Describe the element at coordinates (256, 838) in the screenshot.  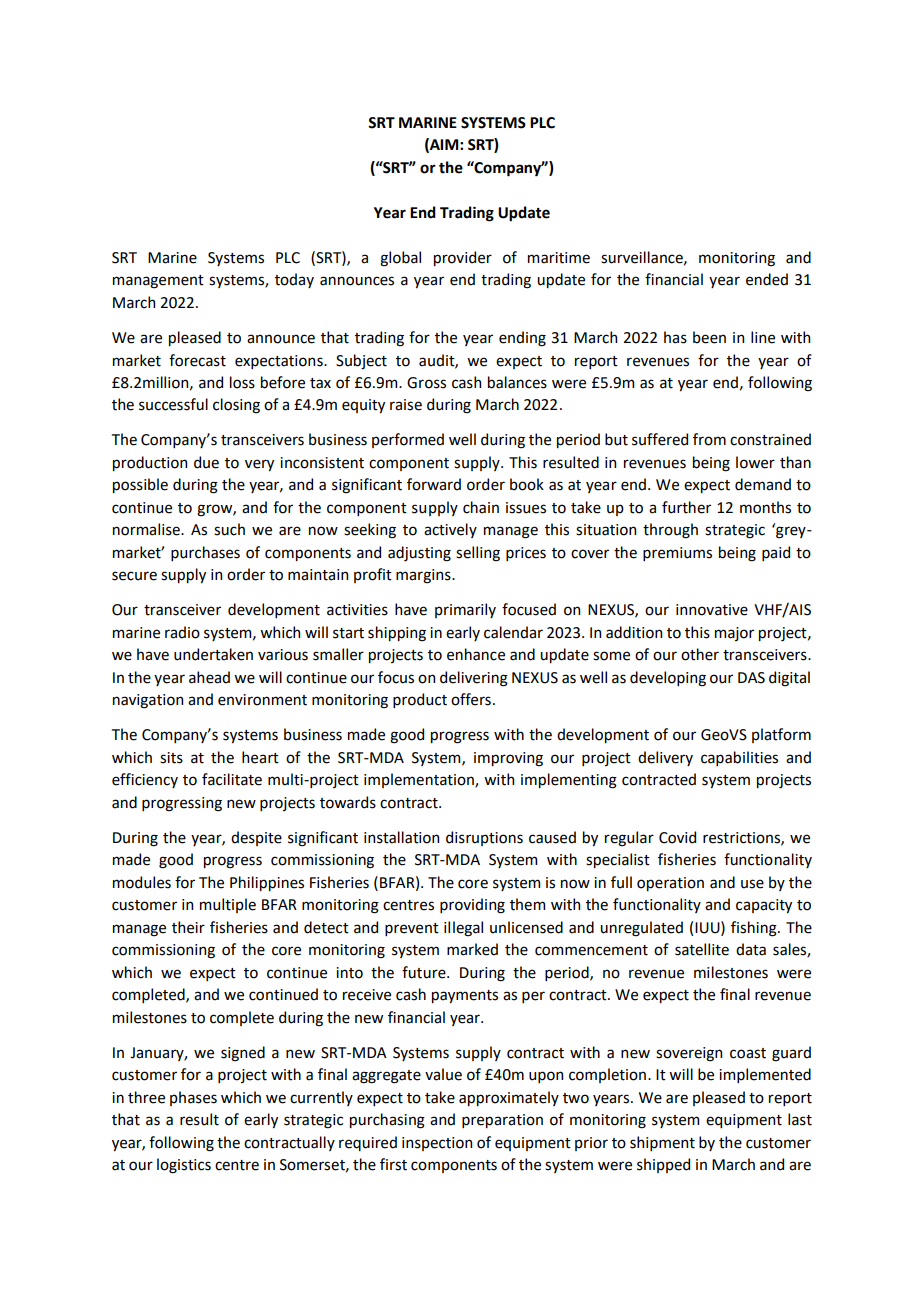
I see `despite` at that location.
